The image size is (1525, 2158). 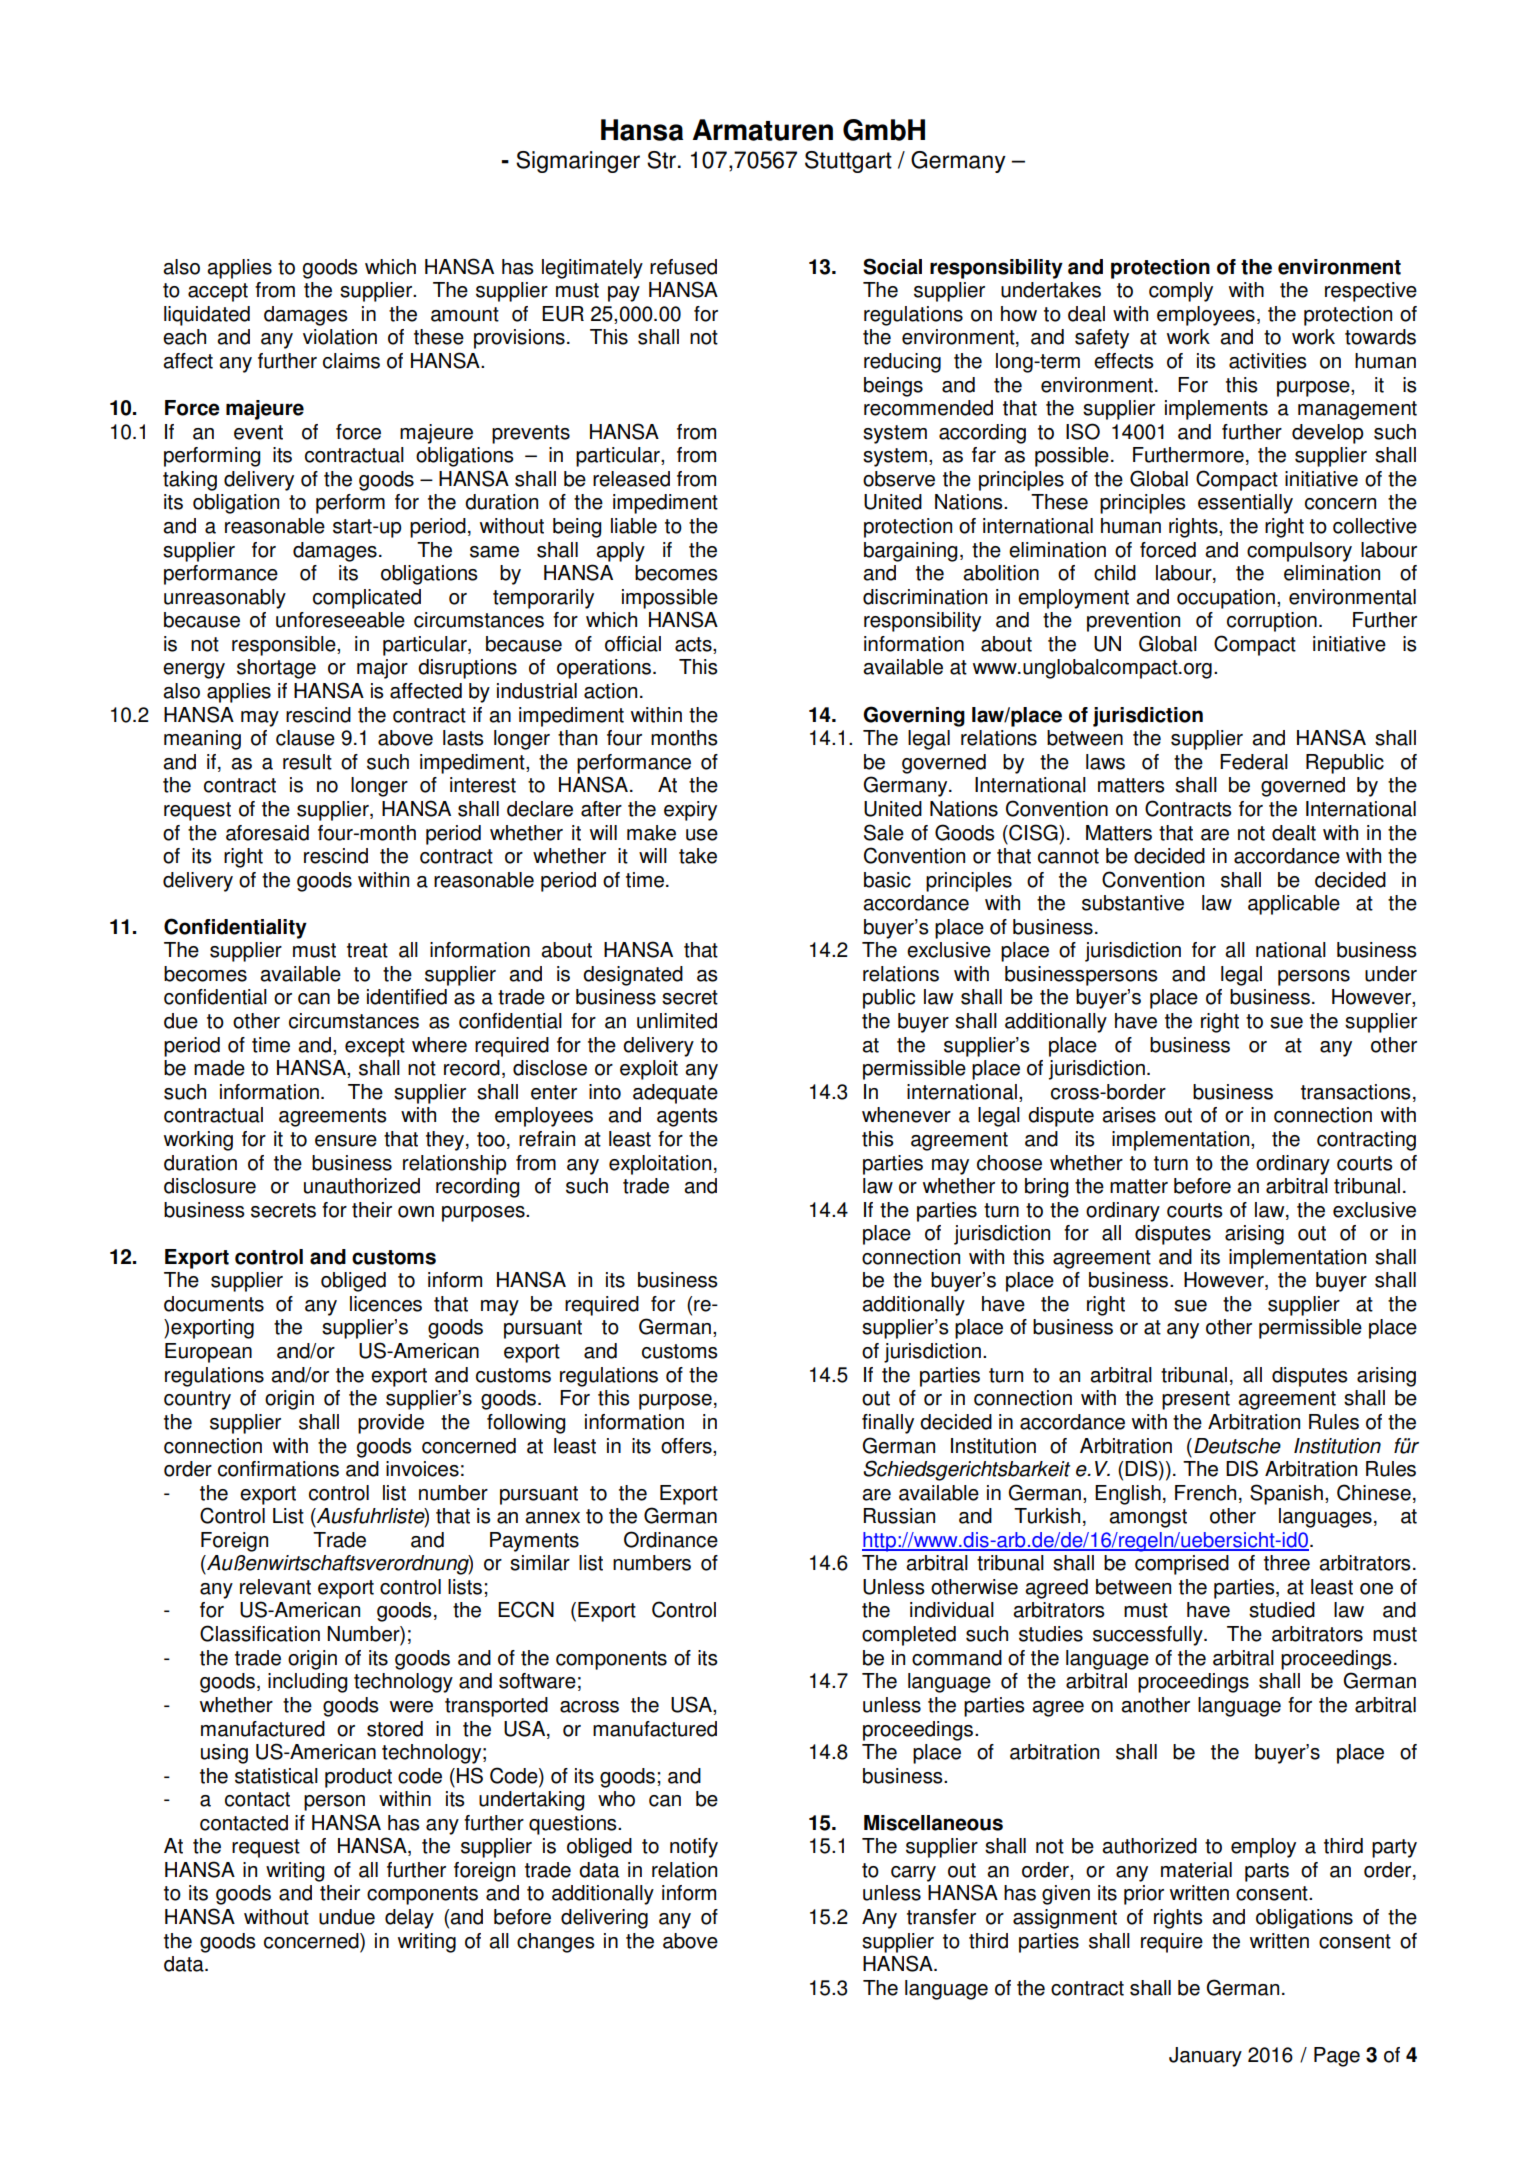 I want to click on basic, so click(x=887, y=880).
